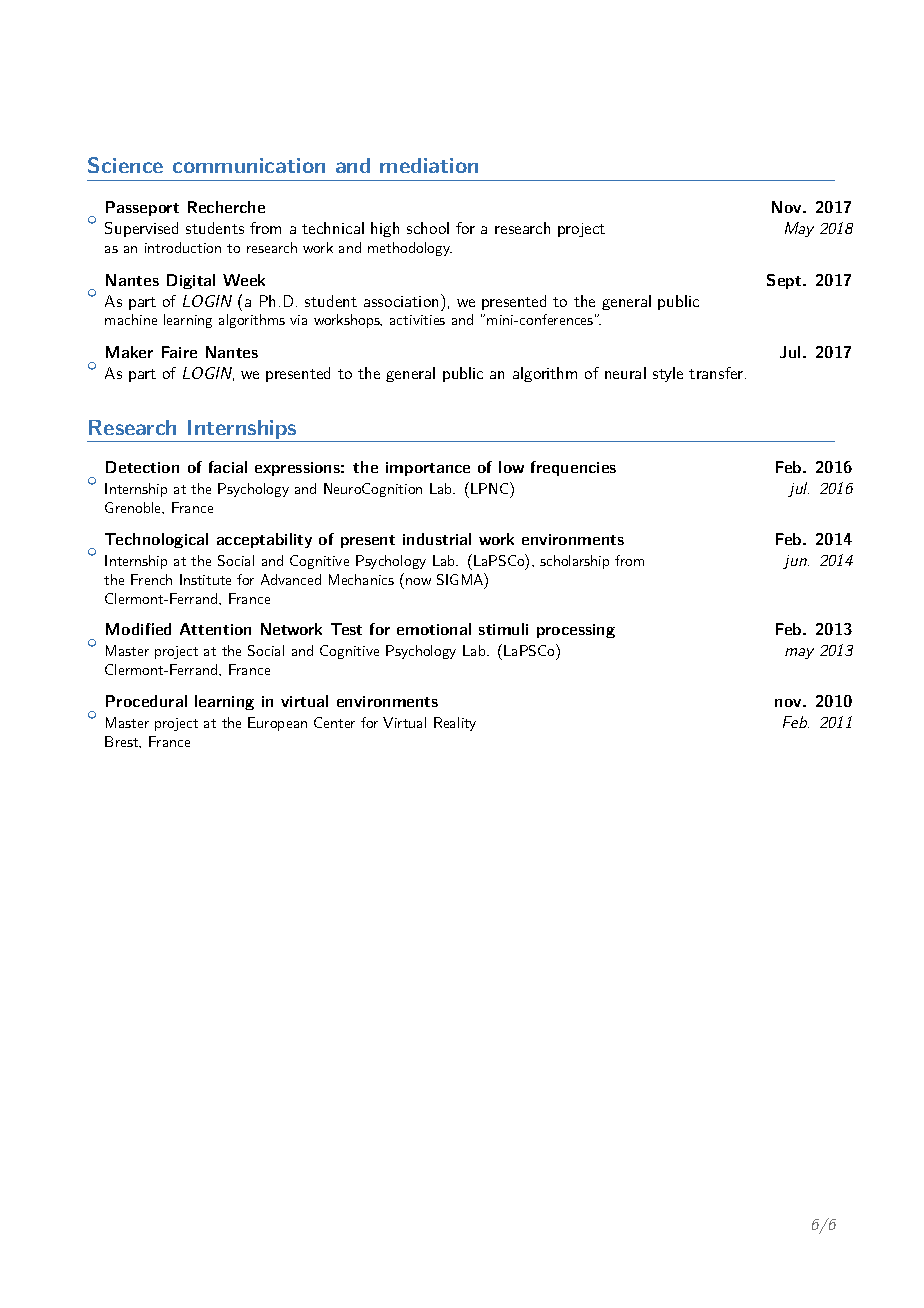 The width and height of the screenshot is (924, 1308). What do you see at coordinates (249, 165) in the screenshot?
I see `communication` at bounding box center [249, 165].
